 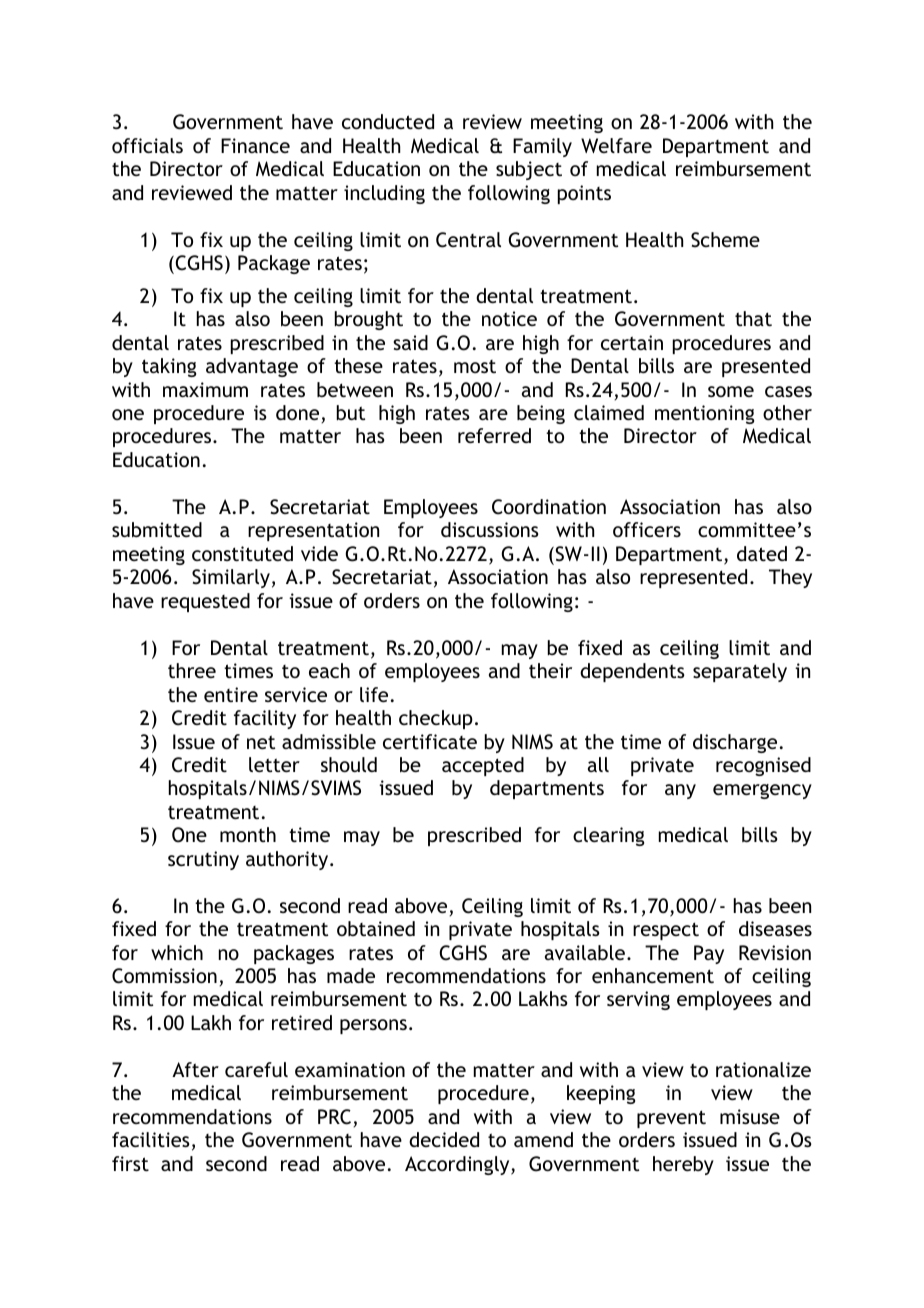 What do you see at coordinates (430, 741) in the document?
I see `certificate` at bounding box center [430, 741].
